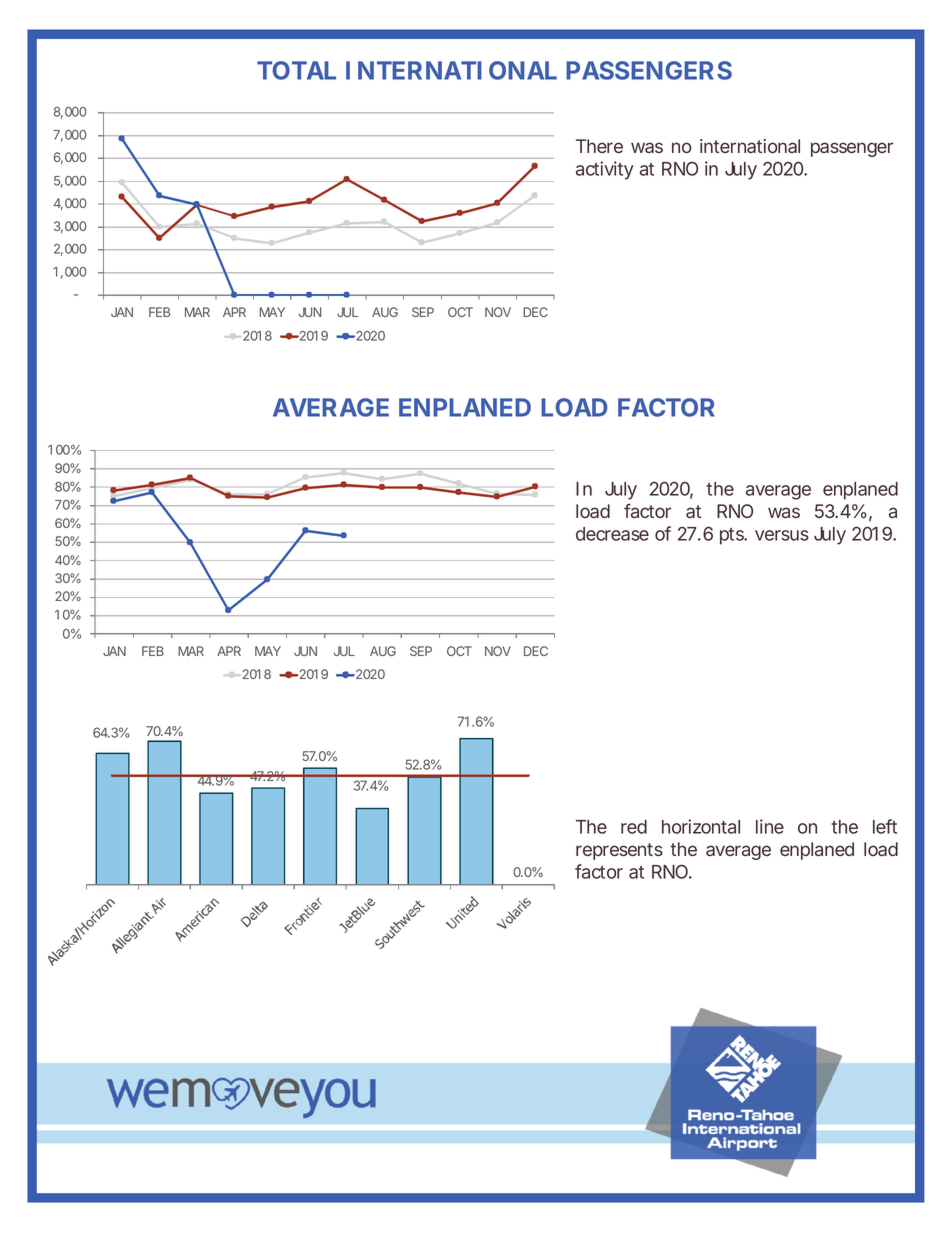  Describe the element at coordinates (733, 536) in the screenshot. I see `pts` at that location.
